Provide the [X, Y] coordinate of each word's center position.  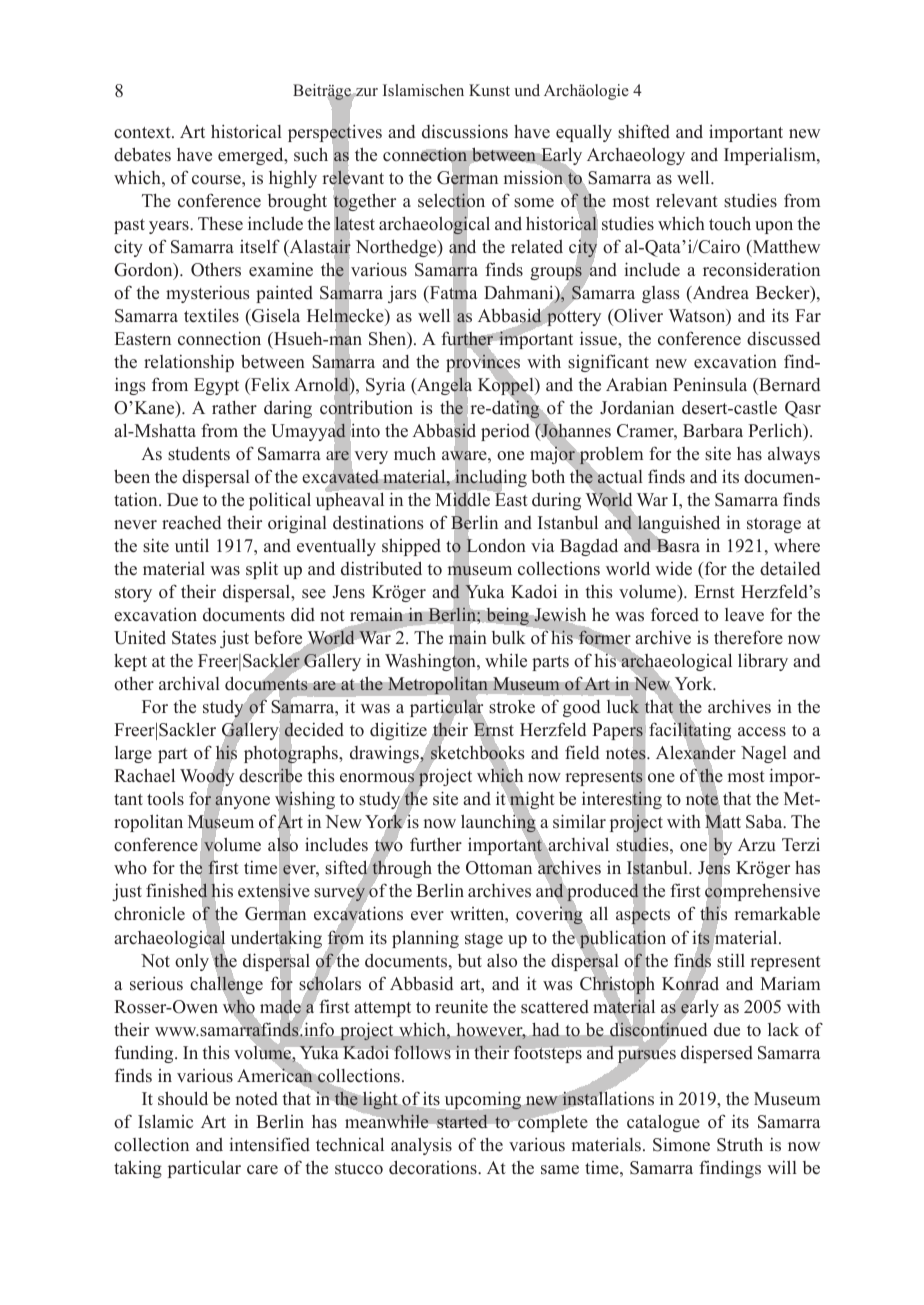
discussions [465, 131]
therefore [748, 637]
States [194, 638]
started [462, 1121]
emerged [252, 156]
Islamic [165, 1121]
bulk [509, 637]
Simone [681, 1144]
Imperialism [771, 156]
